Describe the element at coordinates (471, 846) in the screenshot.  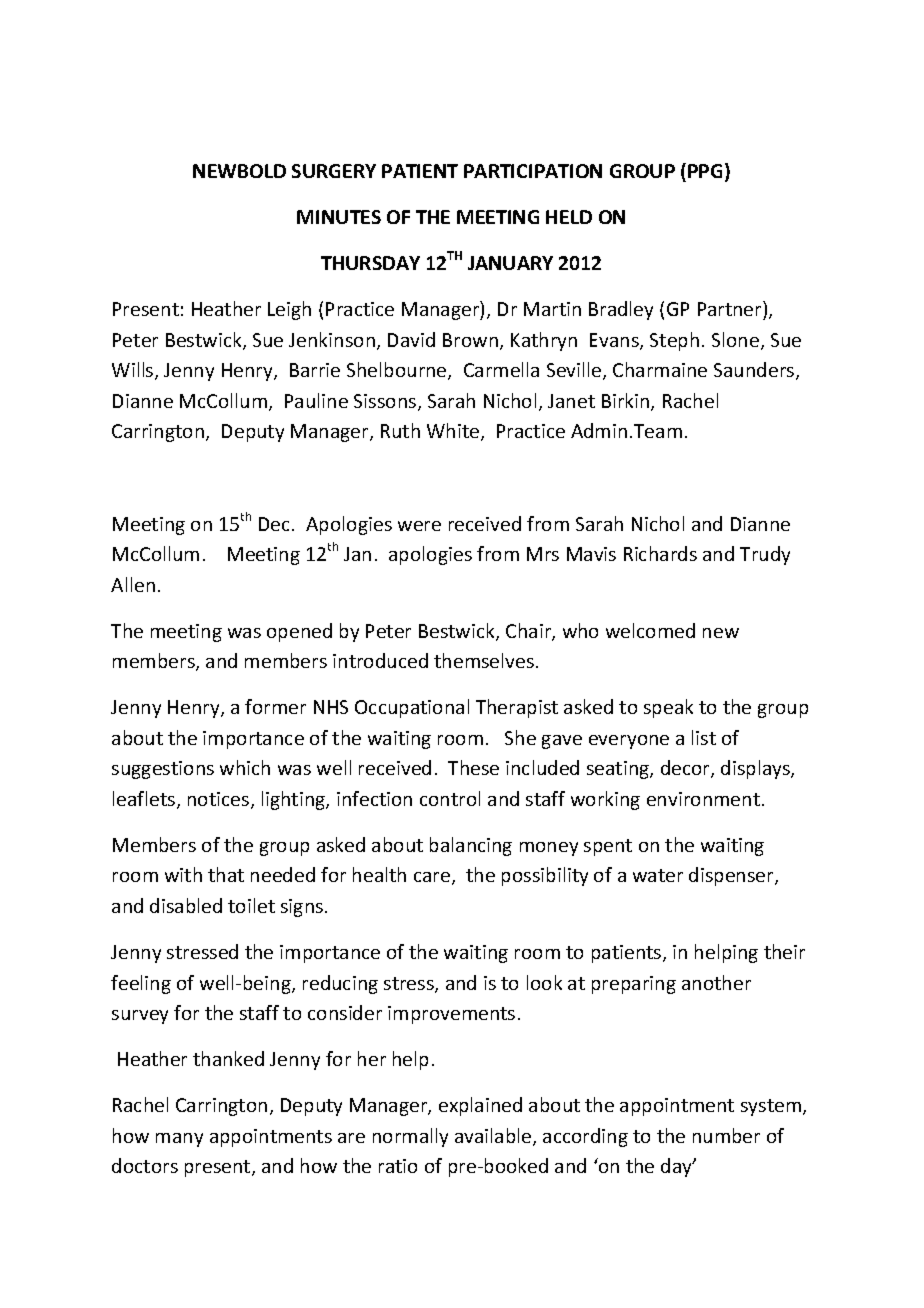
I see `balancing` at that location.
